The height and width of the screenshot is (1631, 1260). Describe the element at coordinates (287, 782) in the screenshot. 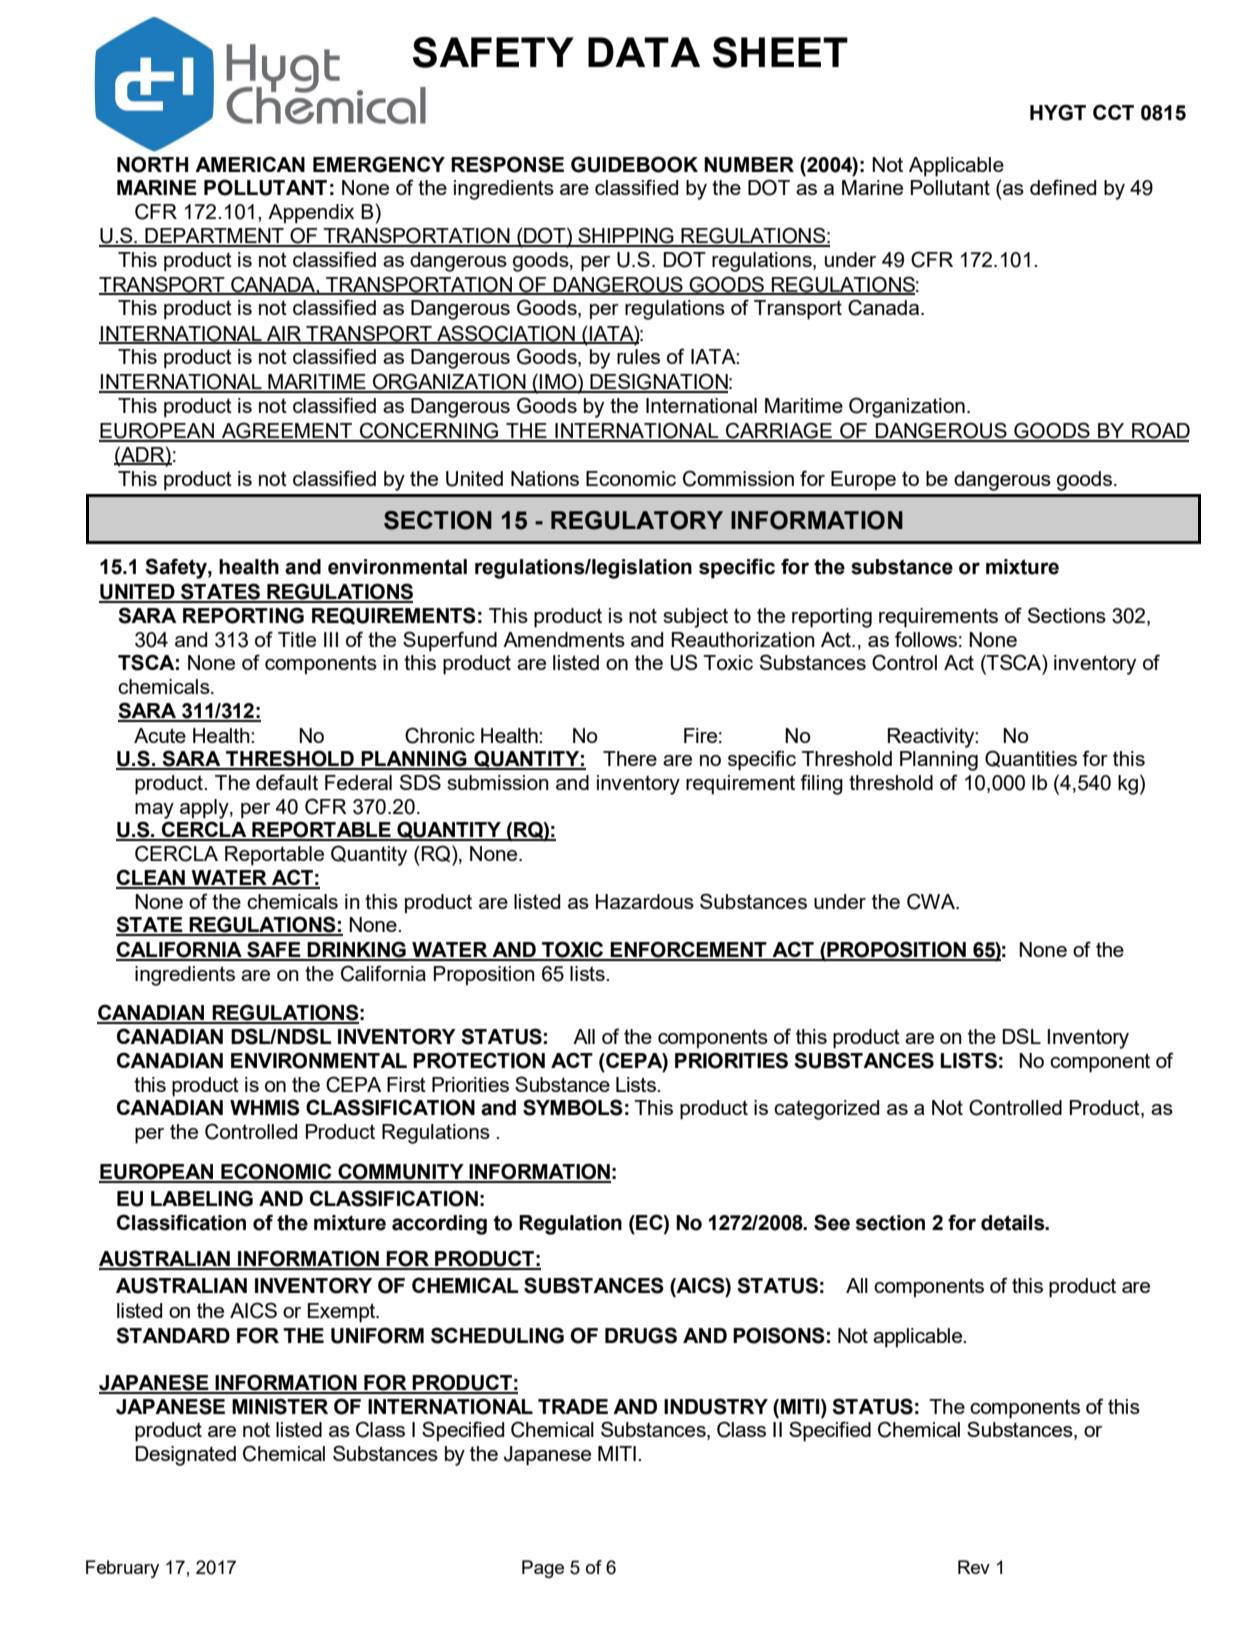

I see `default` at that location.
